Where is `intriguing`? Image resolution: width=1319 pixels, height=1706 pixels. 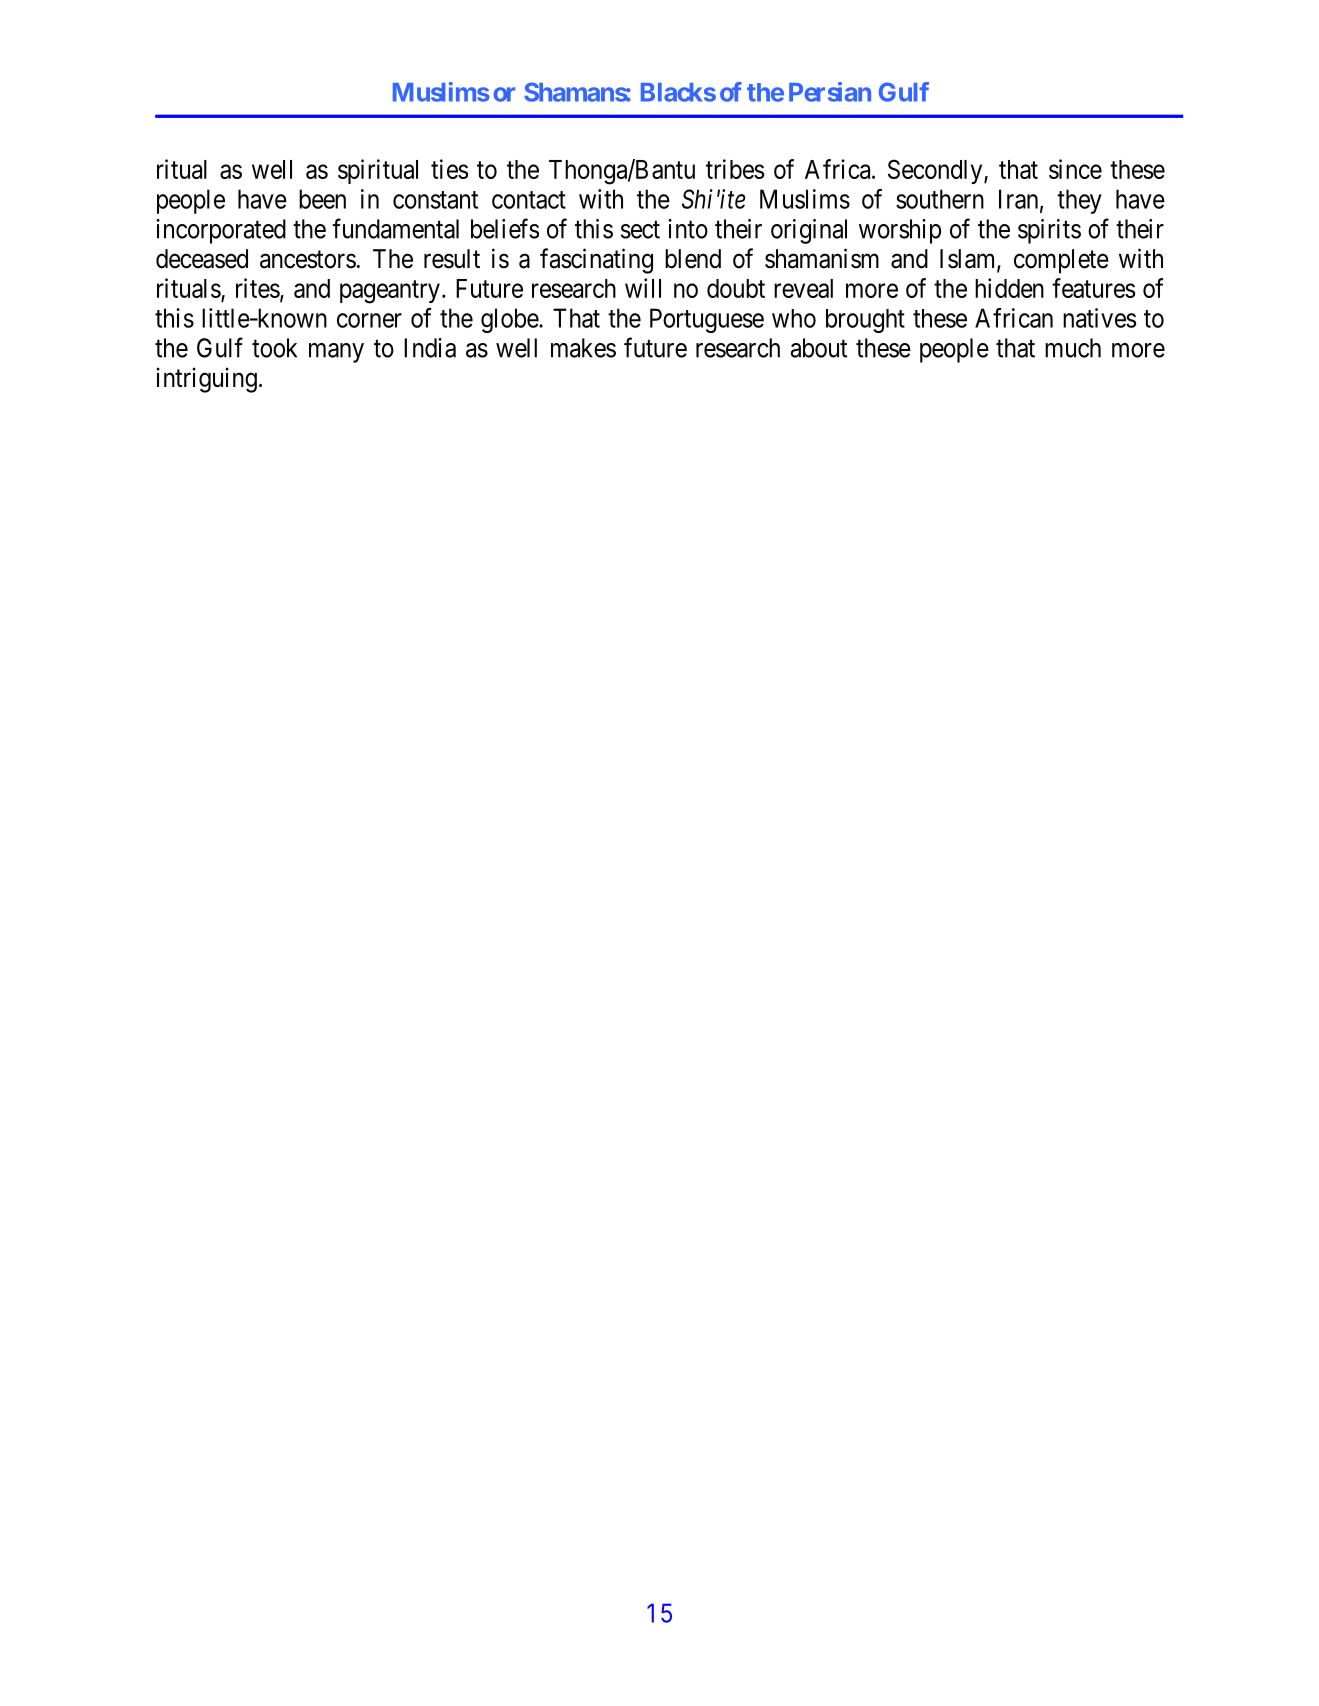
intriguing is located at coordinates (206, 380).
